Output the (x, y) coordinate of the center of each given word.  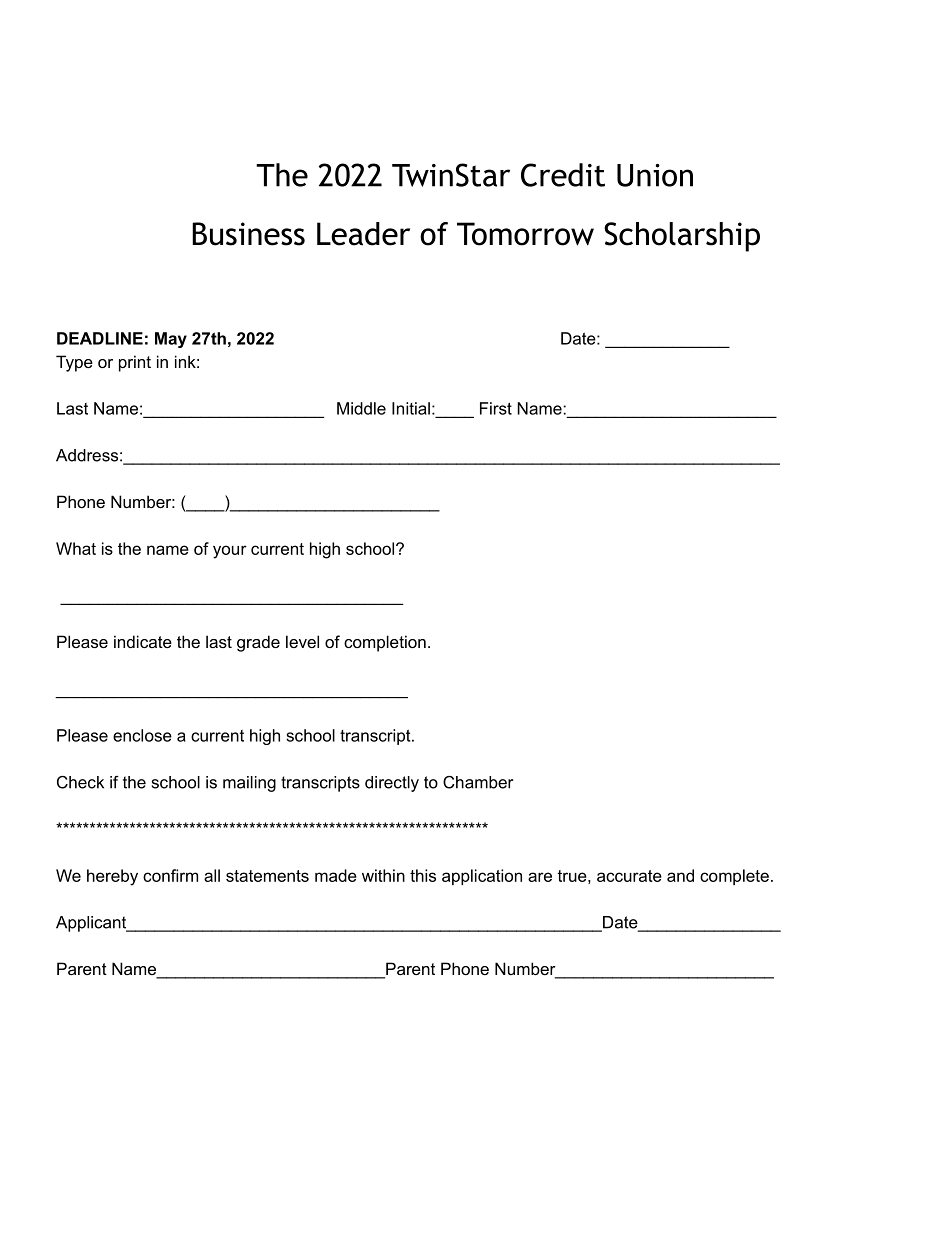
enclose (142, 735)
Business (248, 234)
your (230, 552)
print (135, 363)
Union (655, 175)
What (76, 548)
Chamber (478, 782)
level (302, 641)
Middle (361, 408)
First (496, 408)
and (680, 875)
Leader (363, 234)
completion (385, 643)
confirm (170, 875)
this (423, 875)
